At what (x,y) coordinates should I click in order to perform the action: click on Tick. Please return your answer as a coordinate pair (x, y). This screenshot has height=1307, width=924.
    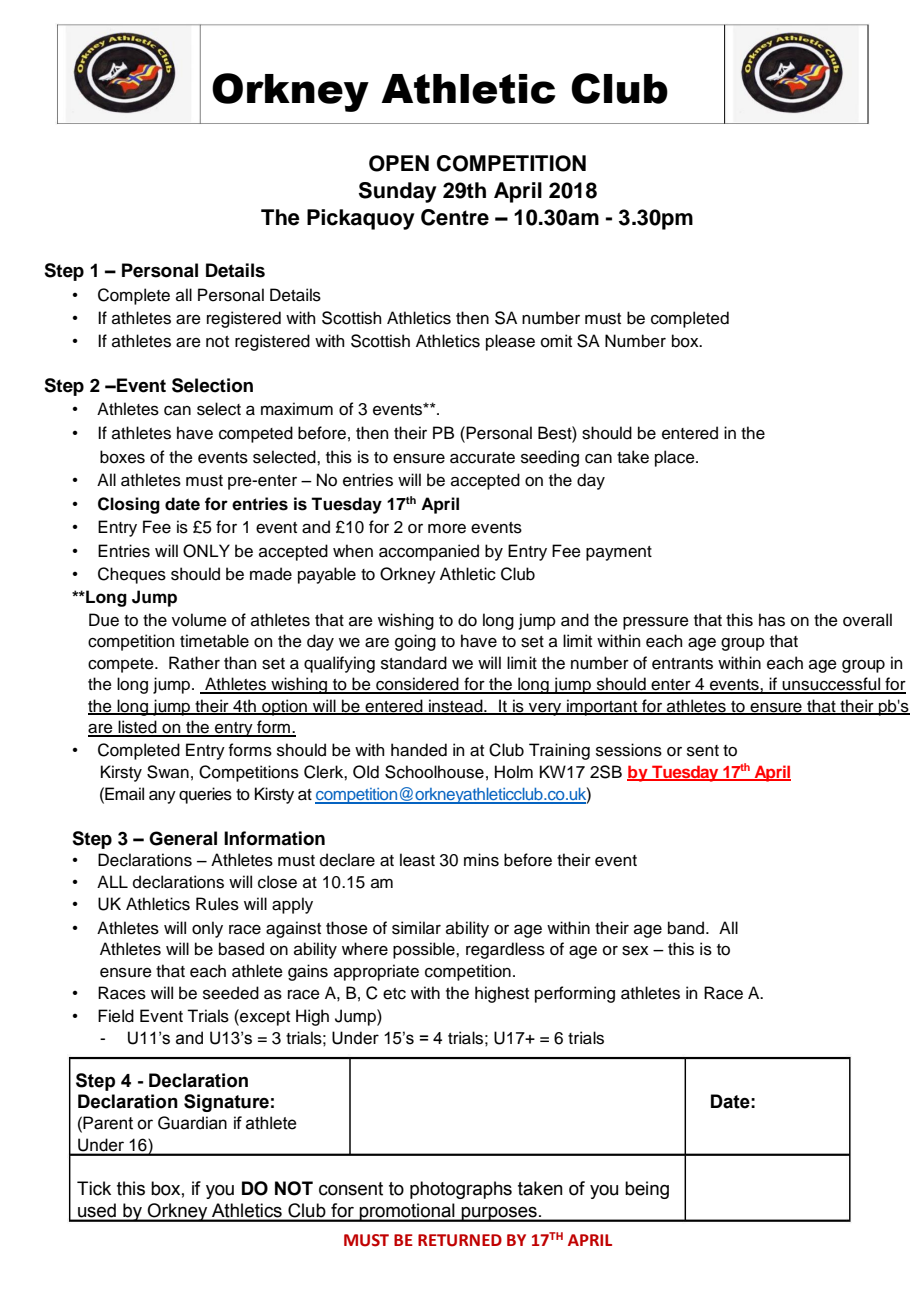
    Looking at the image, I should click on (94, 1188).
